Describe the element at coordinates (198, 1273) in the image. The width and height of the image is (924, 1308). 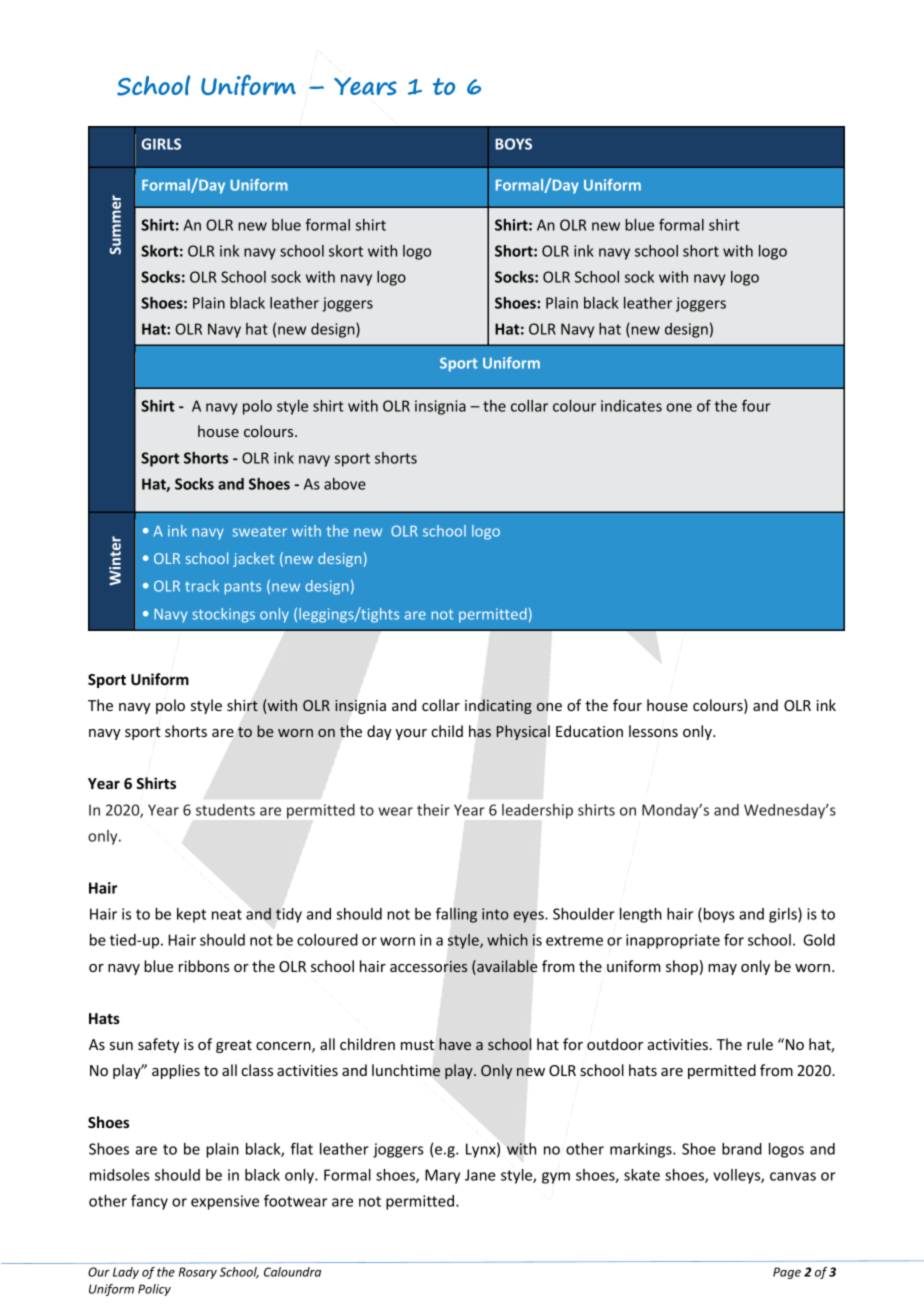
I see `Rosary` at that location.
